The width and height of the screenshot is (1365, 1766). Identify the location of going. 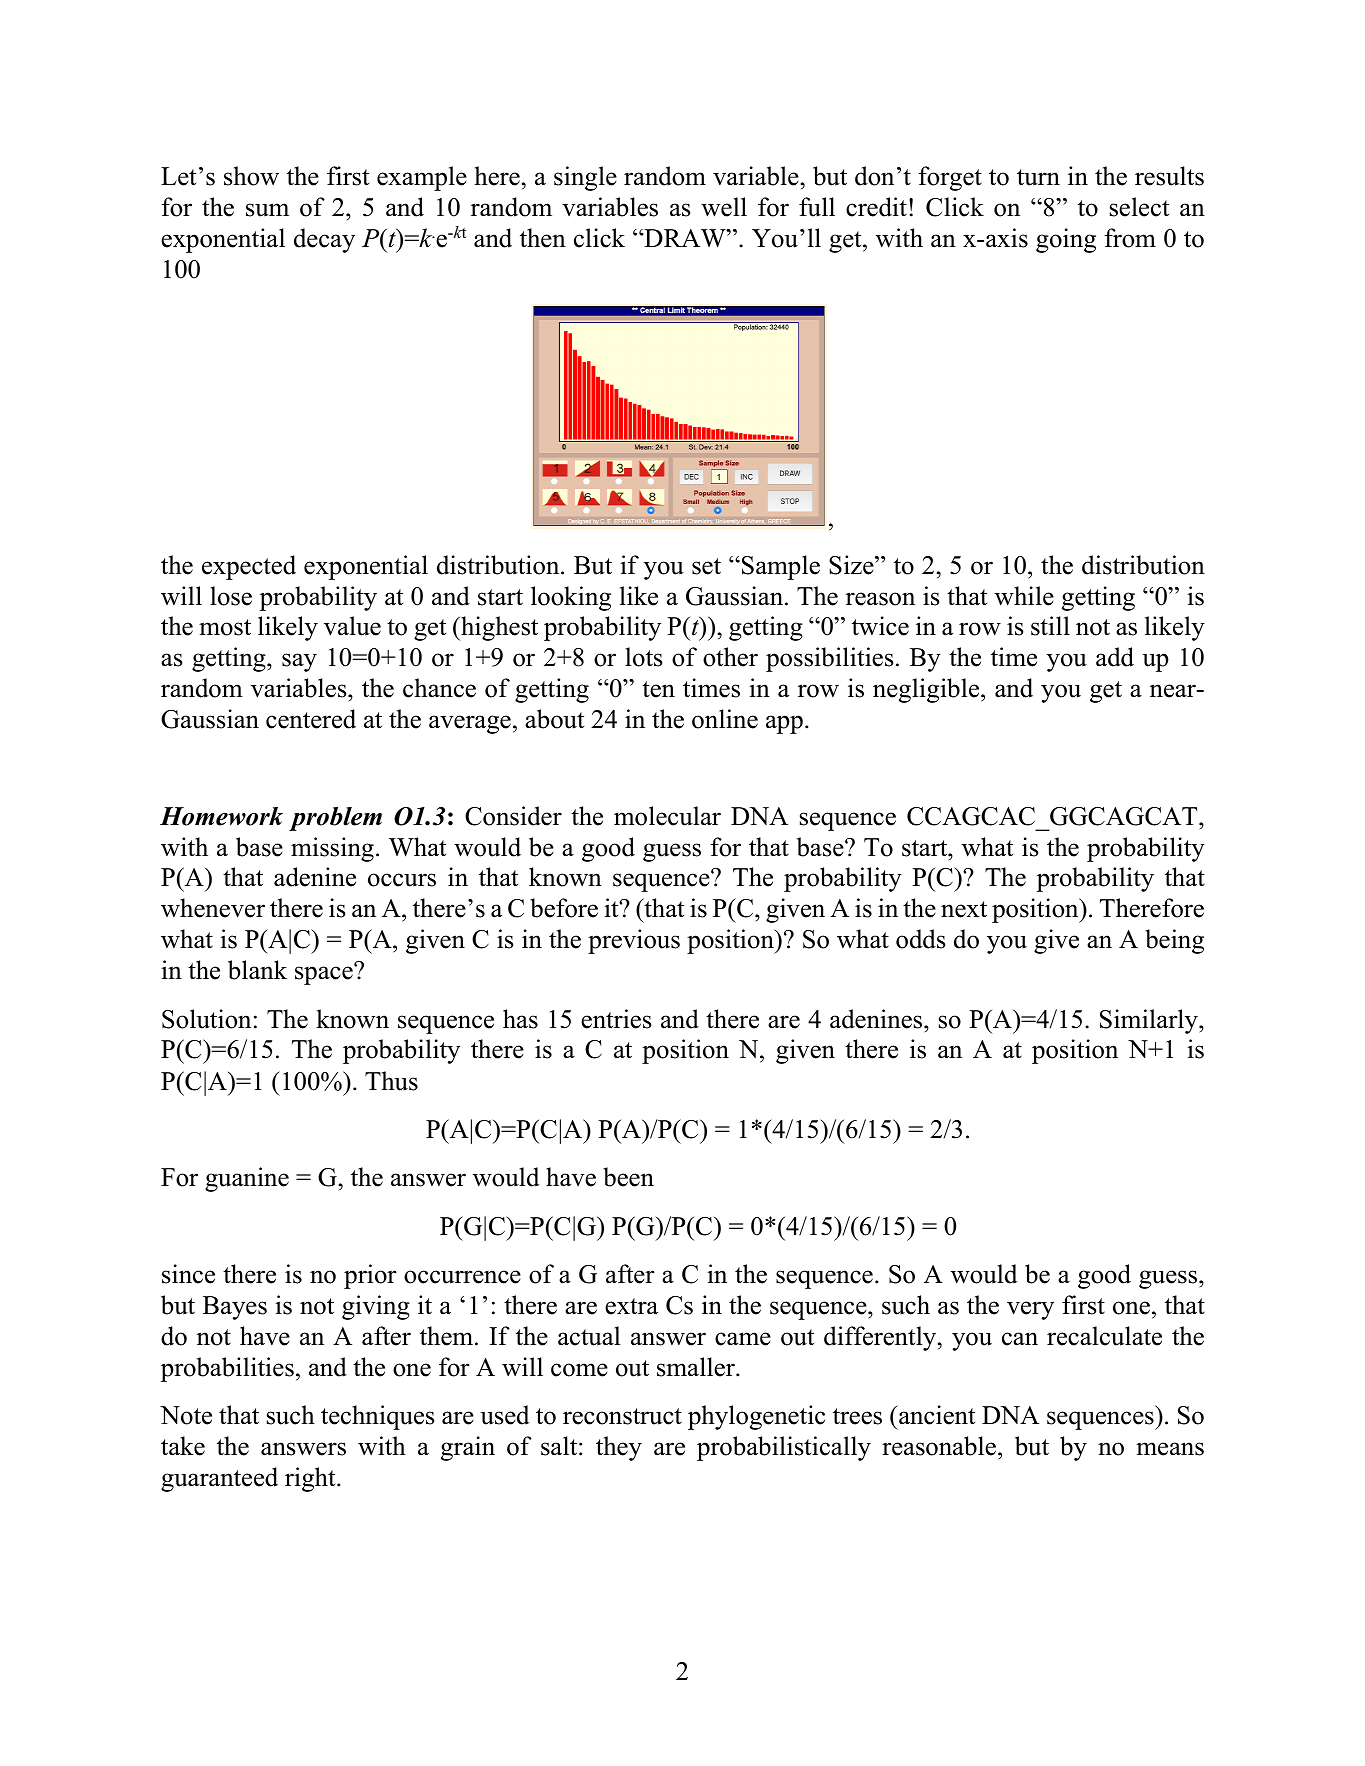
(1066, 240).
